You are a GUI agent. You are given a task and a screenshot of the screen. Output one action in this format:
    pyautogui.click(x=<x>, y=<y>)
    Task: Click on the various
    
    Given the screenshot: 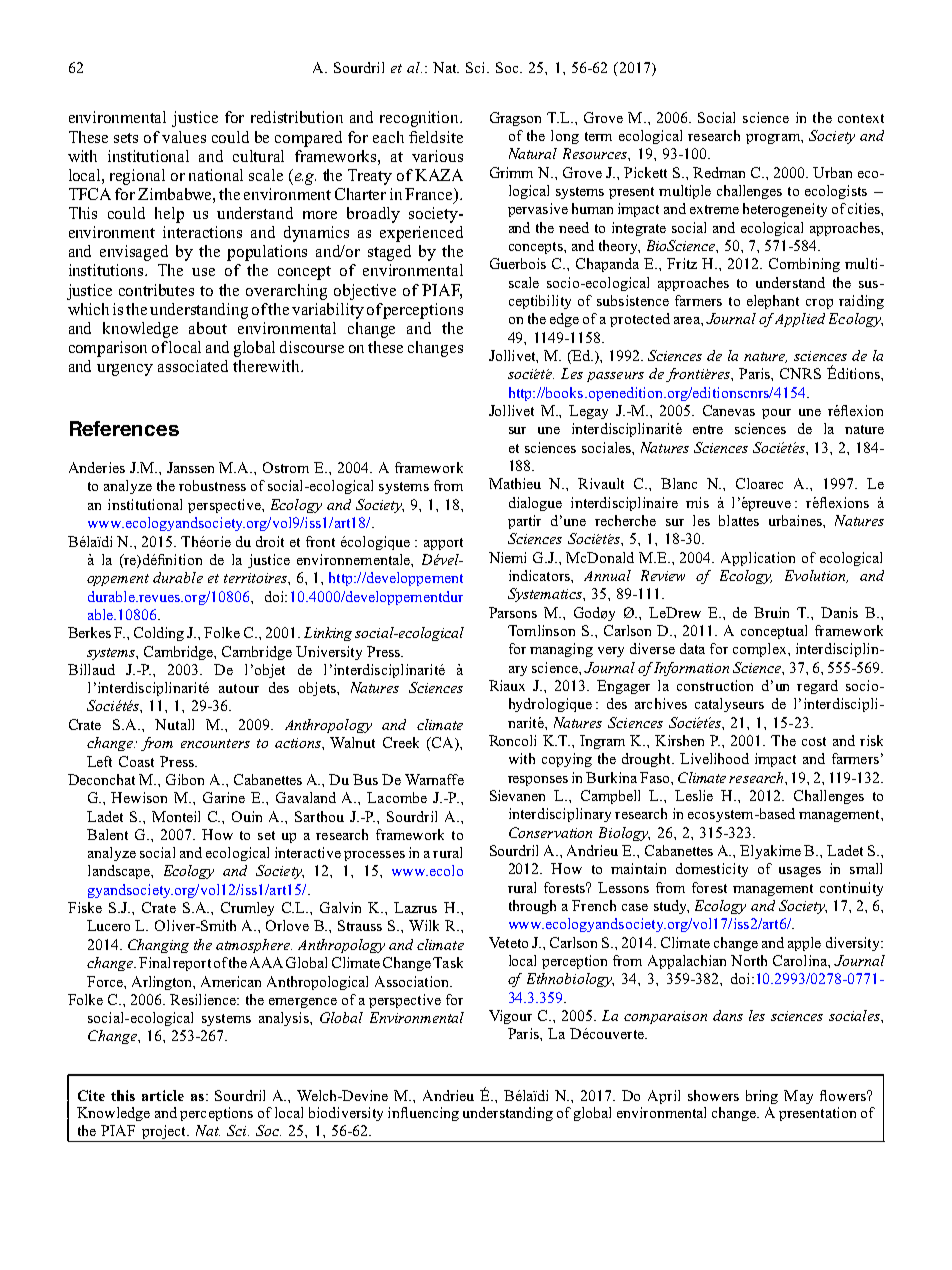 What is the action you would take?
    pyautogui.click(x=437, y=156)
